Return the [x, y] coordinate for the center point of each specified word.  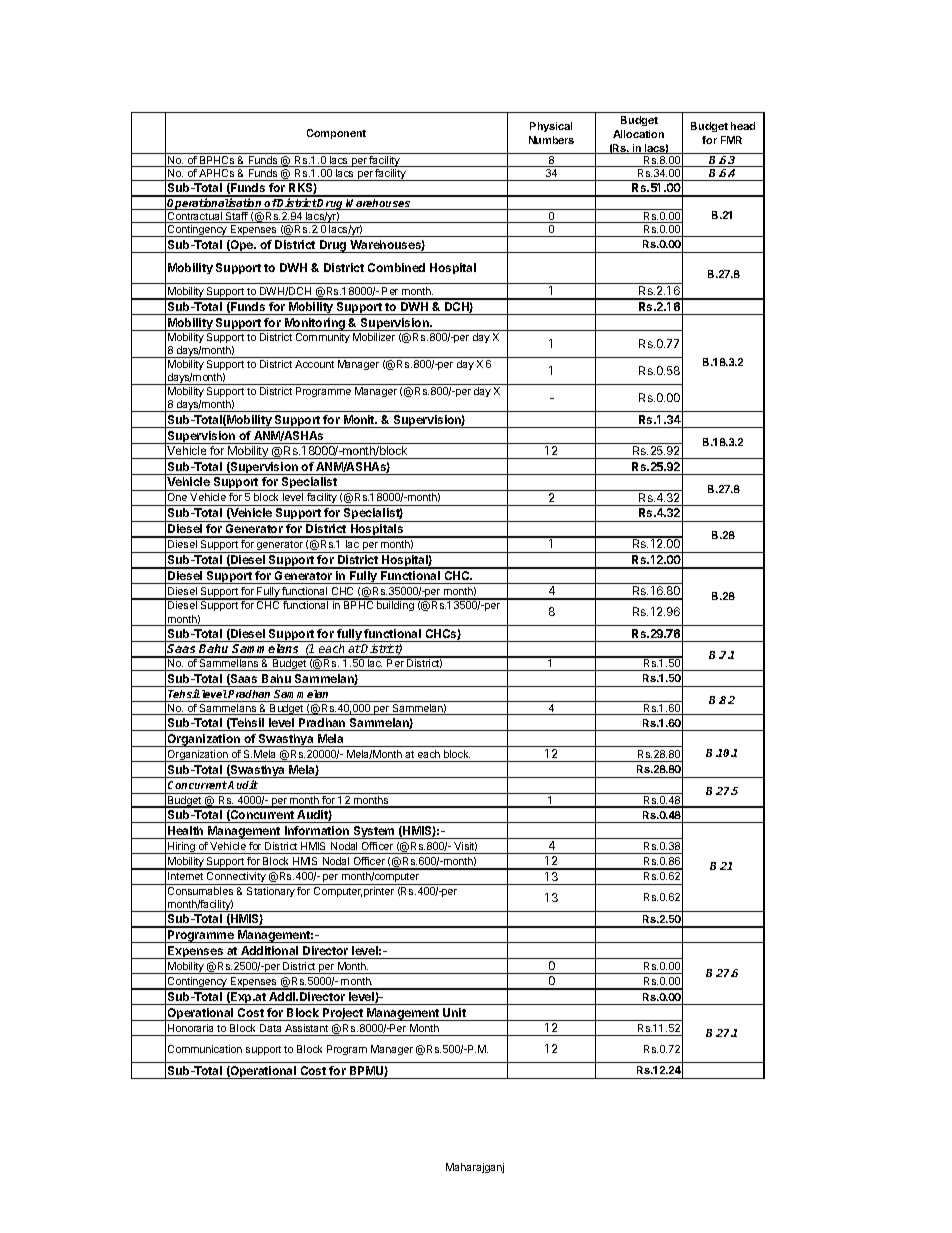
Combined [396, 267]
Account [314, 364]
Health [185, 830]
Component [336, 134]
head [743, 126]
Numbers [551, 140]
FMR [731, 140]
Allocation [638, 134]
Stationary [271, 892]
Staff [237, 217]
